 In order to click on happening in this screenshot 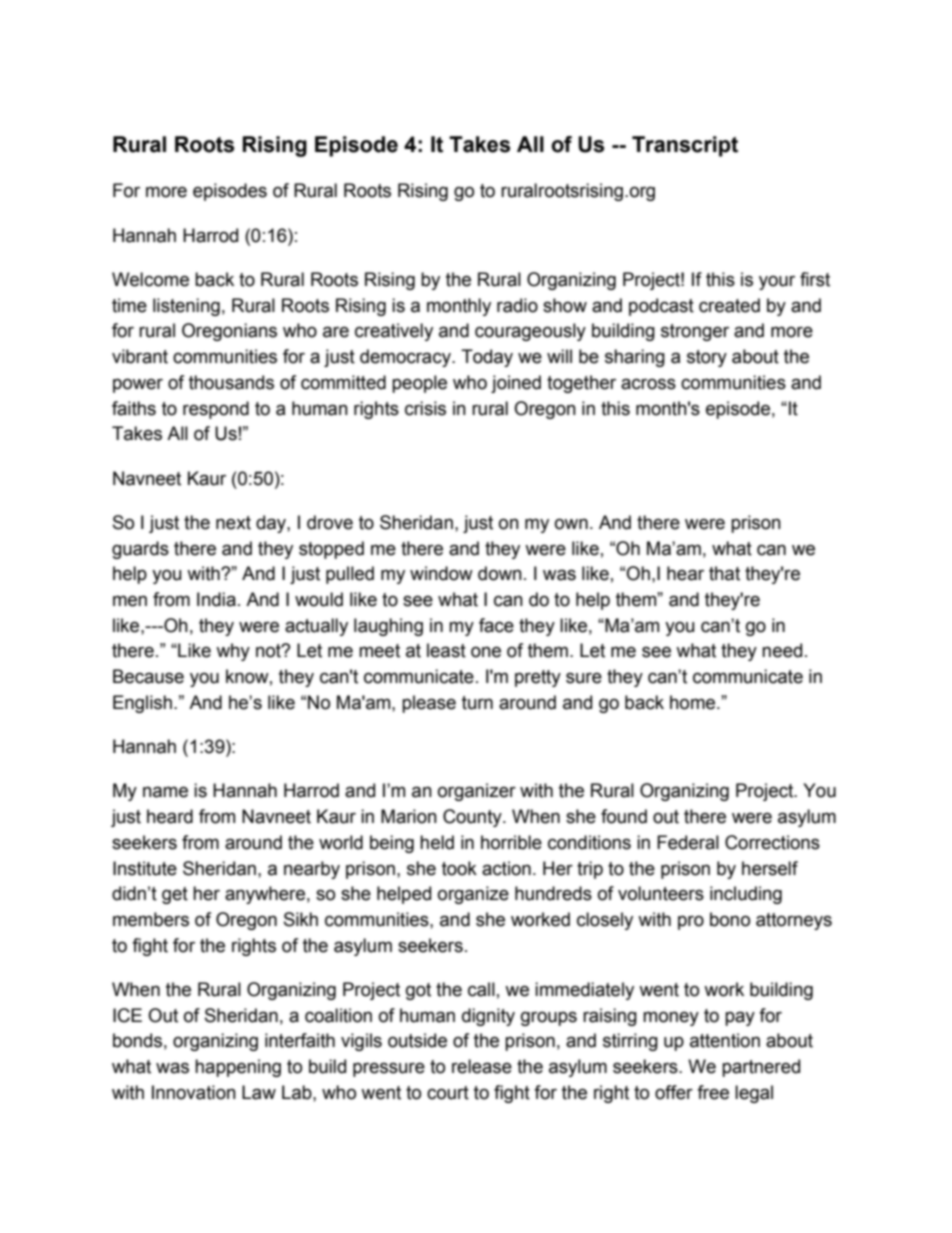, I will do `click(238, 1068)`.
